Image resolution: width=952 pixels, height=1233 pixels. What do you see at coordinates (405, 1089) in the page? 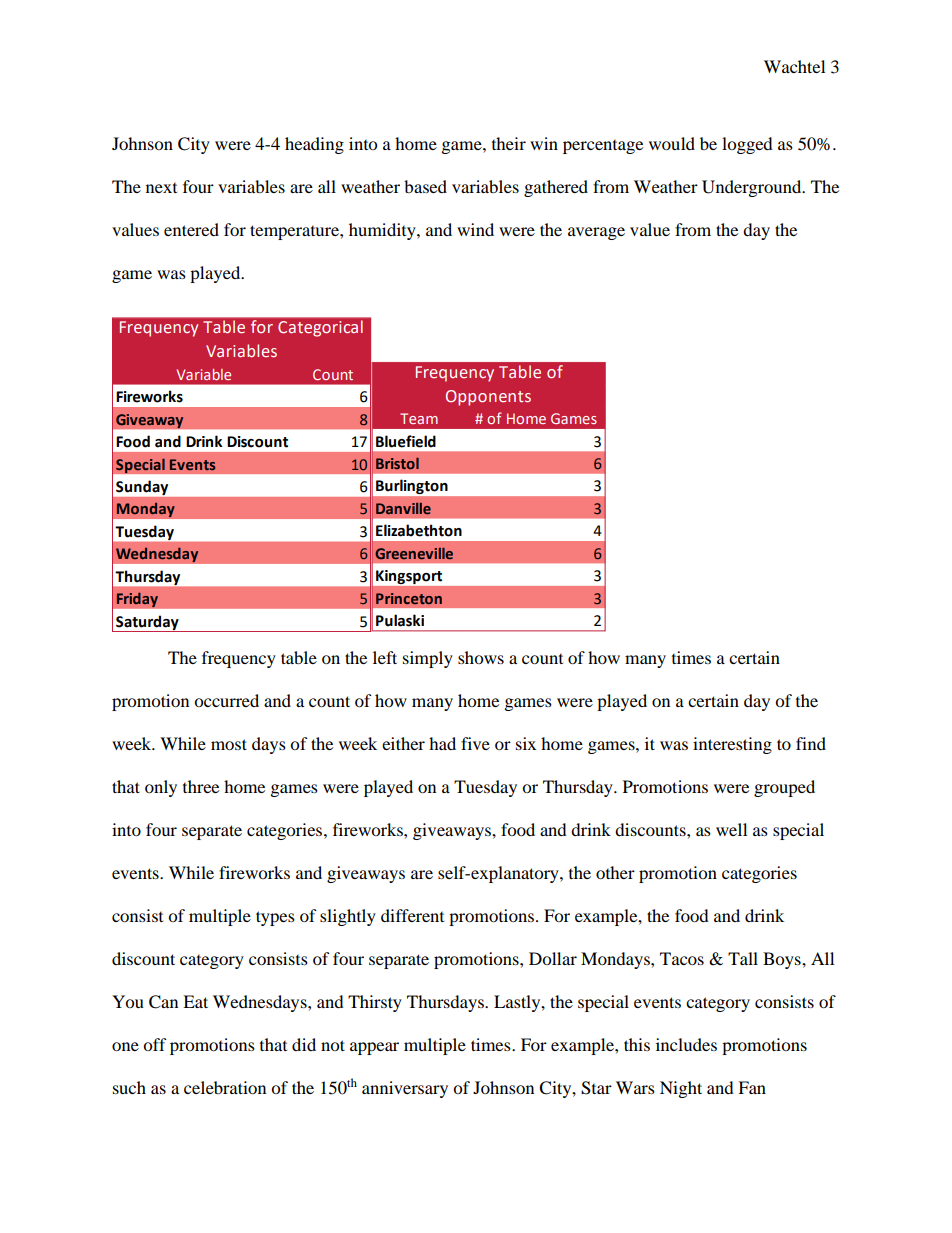
I see `anniversary` at bounding box center [405, 1089].
